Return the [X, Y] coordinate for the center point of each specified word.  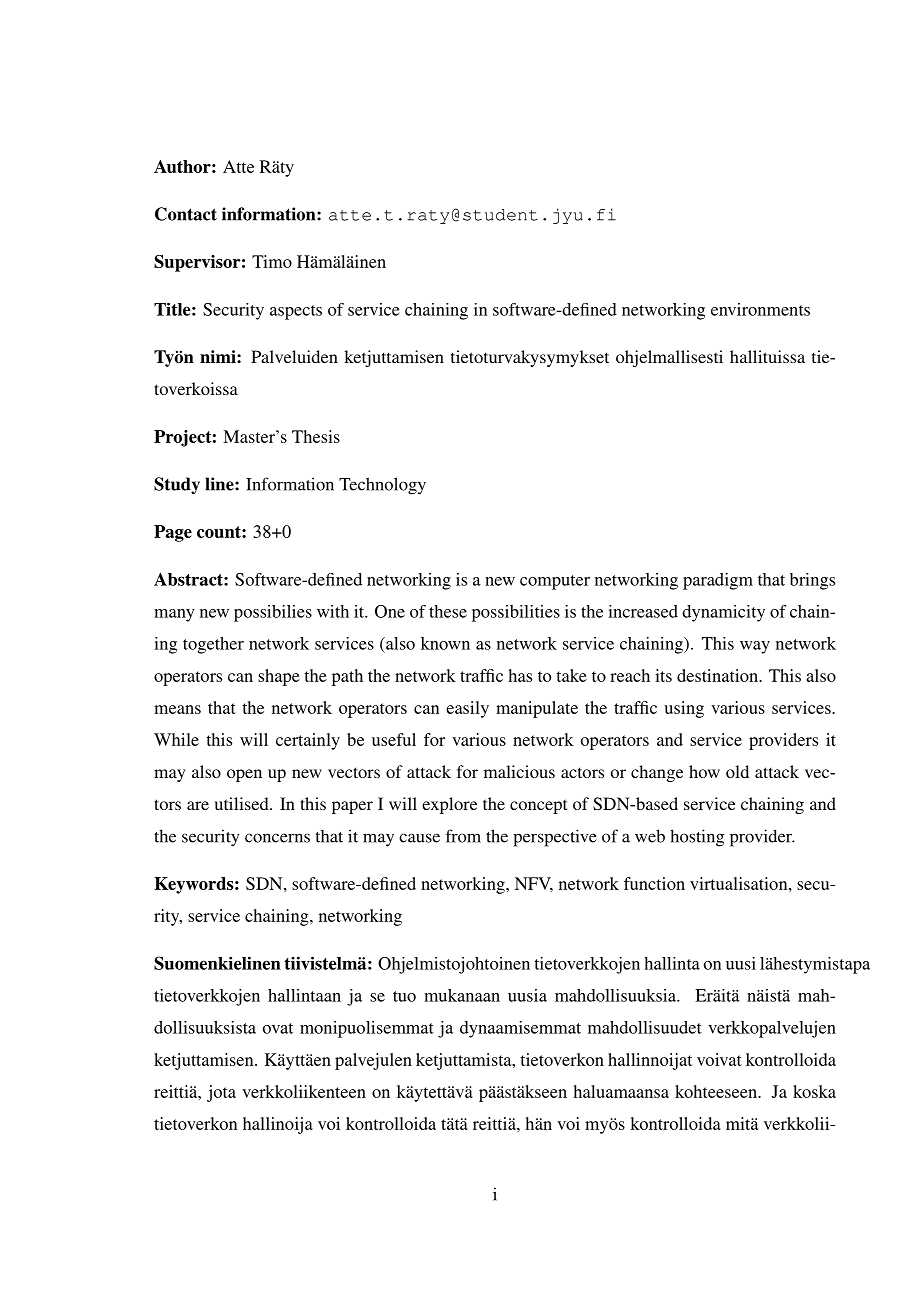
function [654, 883]
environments [760, 309]
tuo [404, 996]
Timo [272, 261]
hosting [697, 838]
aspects [296, 312]
